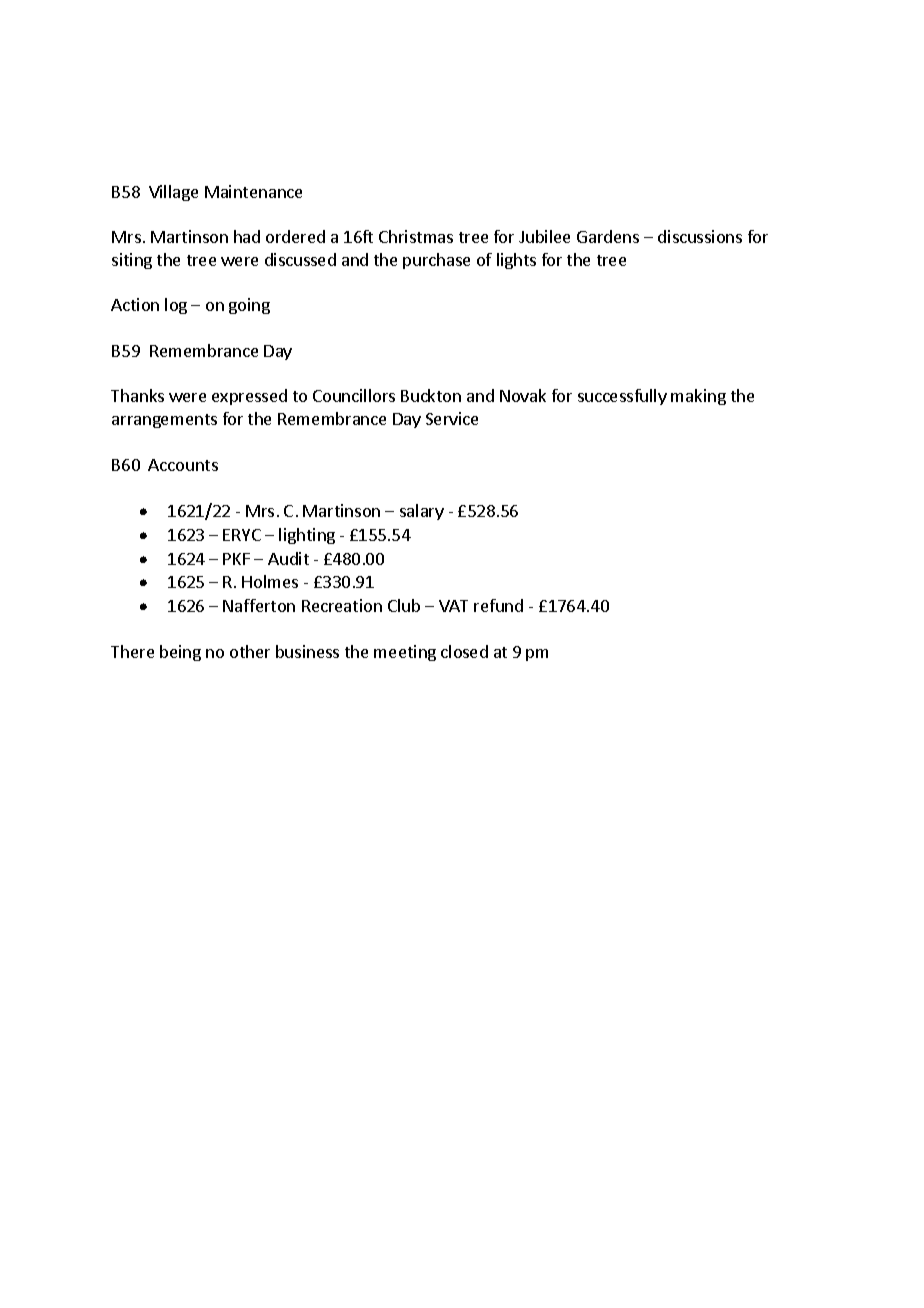 This screenshot has width=924, height=1308. I want to click on being, so click(180, 653).
